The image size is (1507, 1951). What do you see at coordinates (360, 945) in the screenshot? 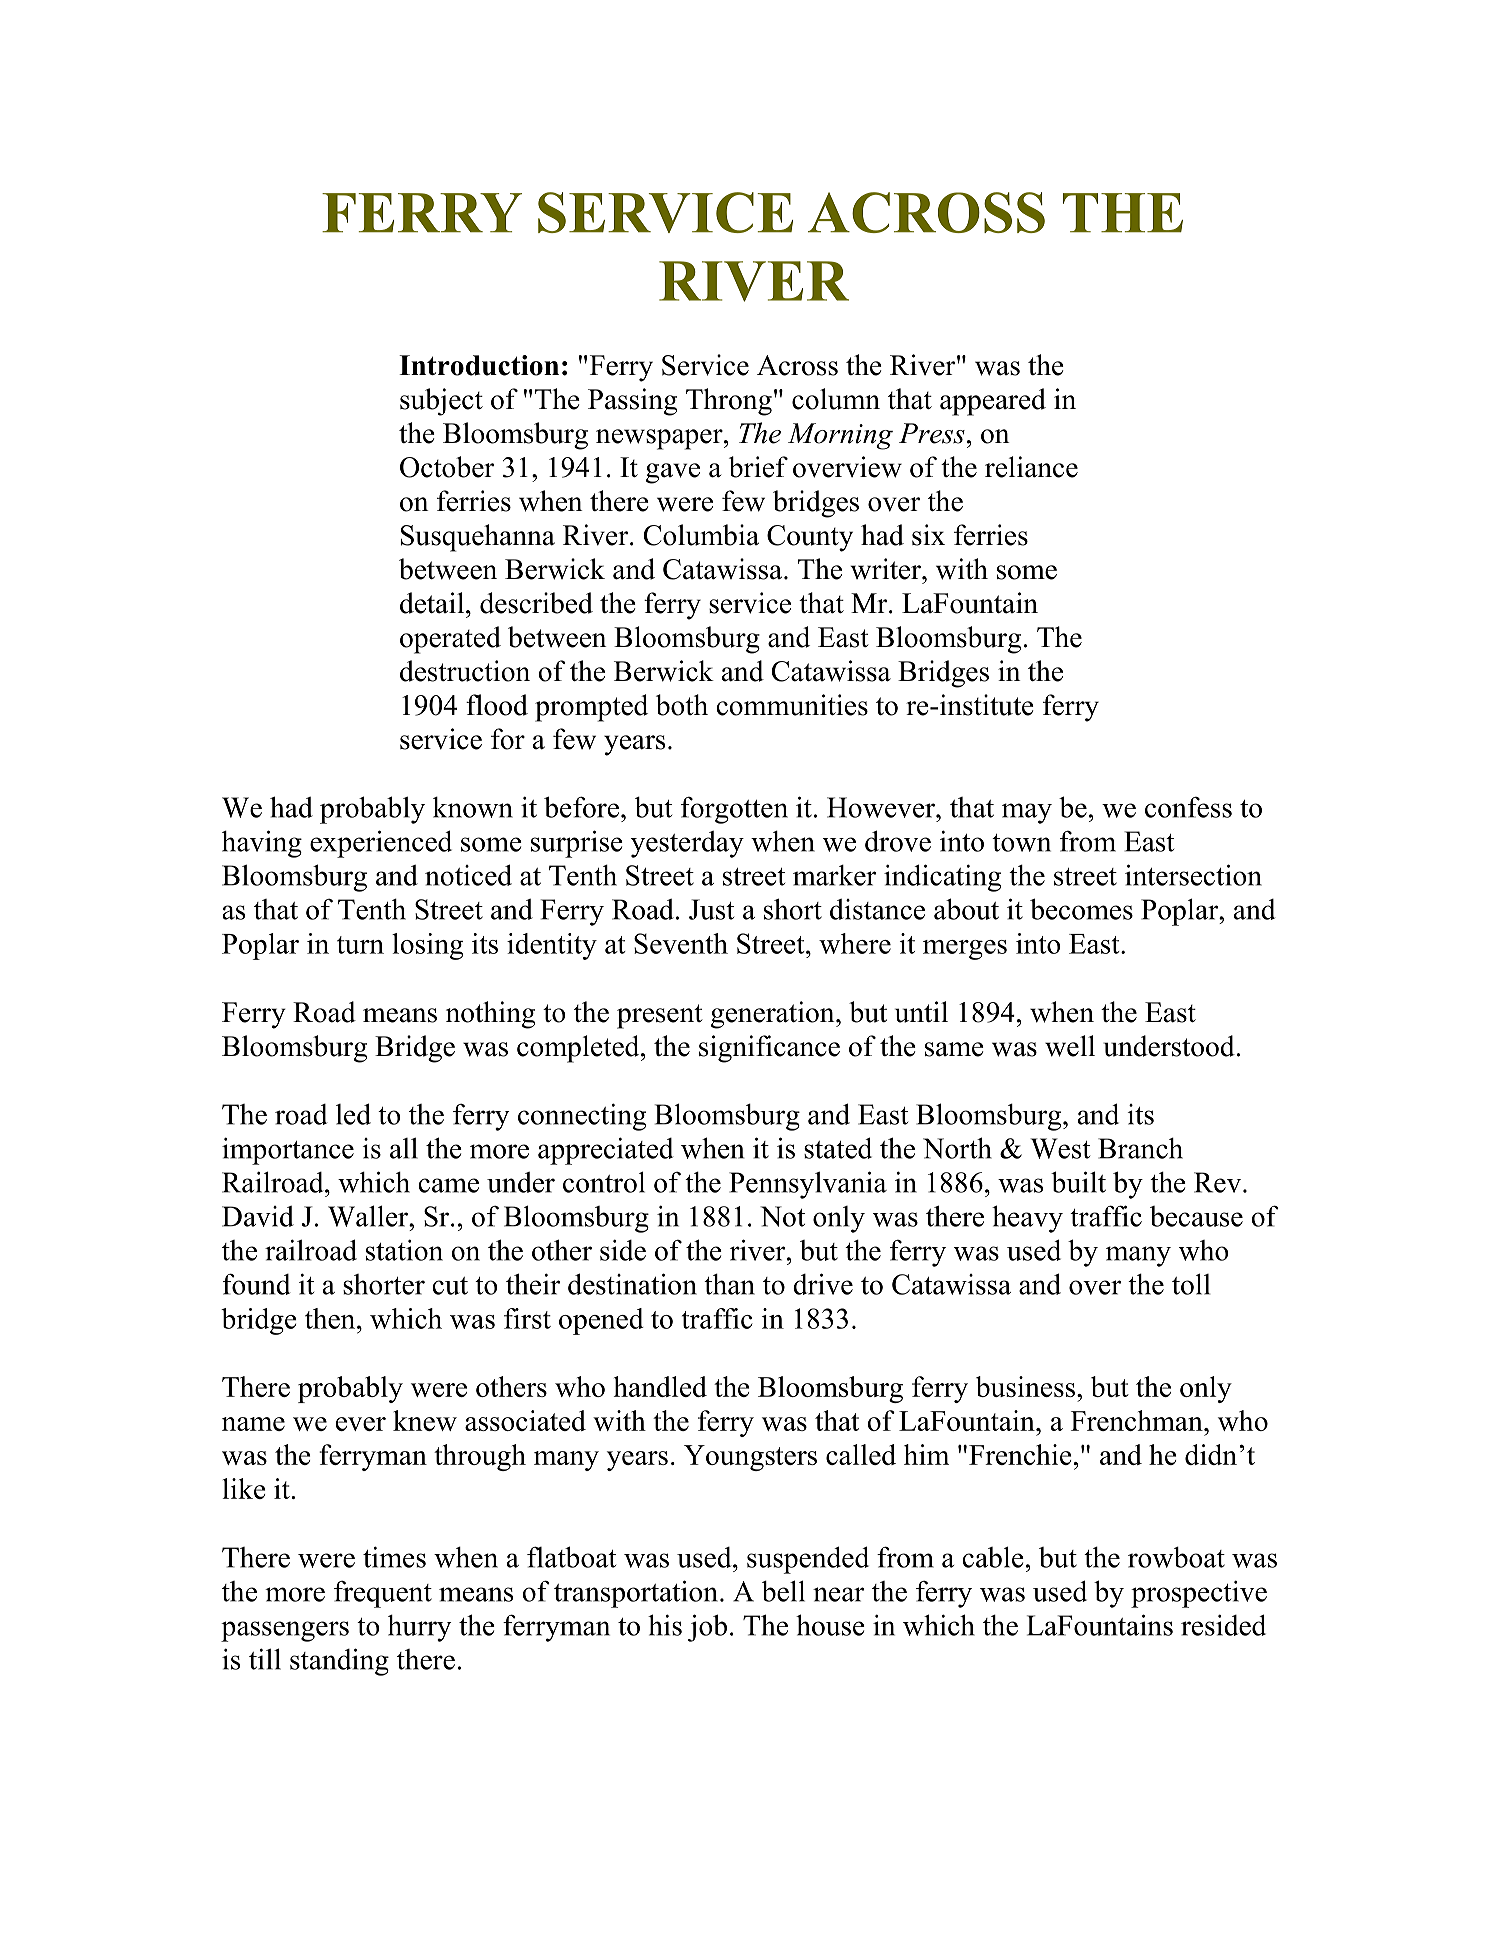
I see `turn` at bounding box center [360, 945].
